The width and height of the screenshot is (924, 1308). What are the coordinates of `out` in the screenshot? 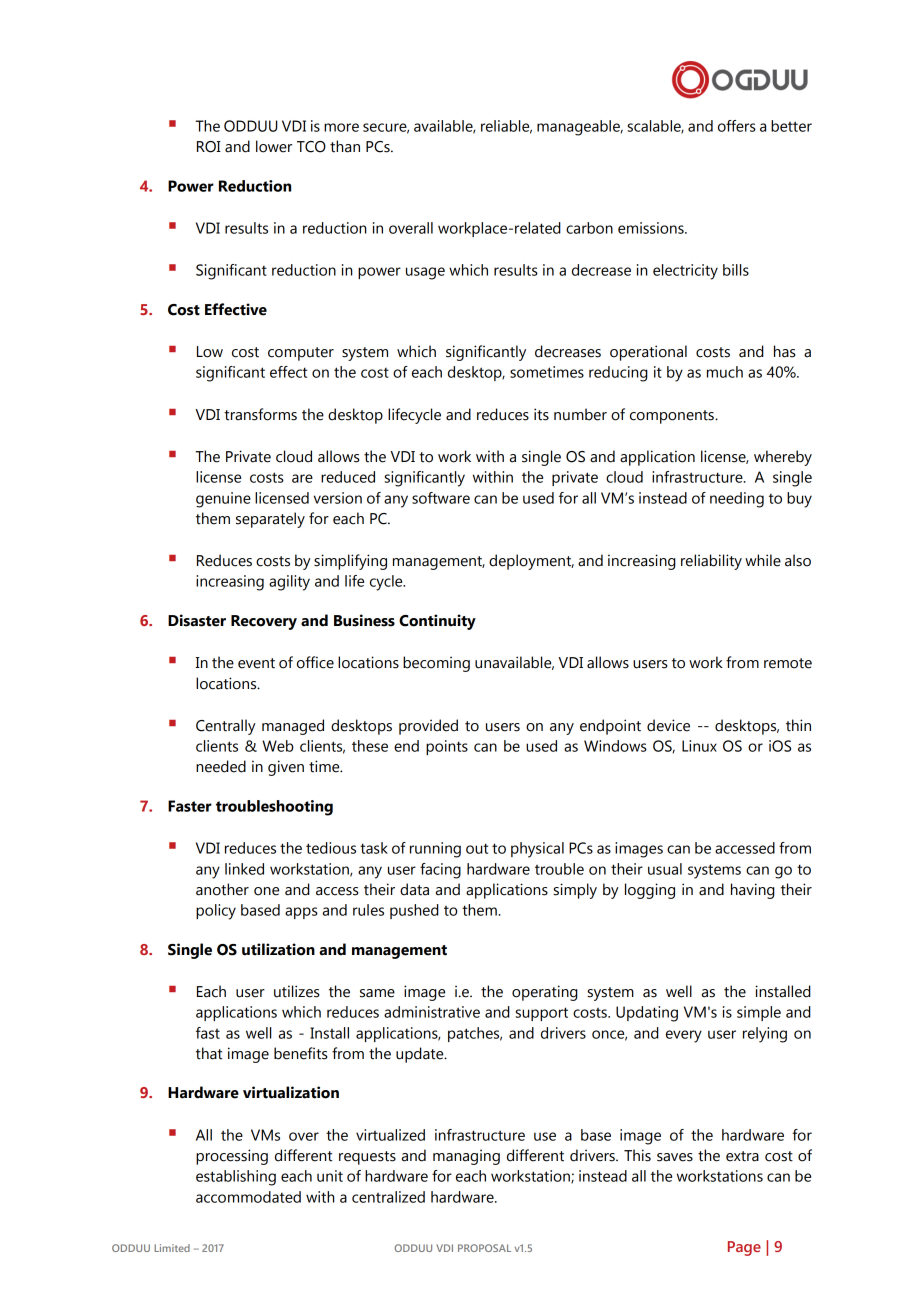 It's located at (477, 848).
